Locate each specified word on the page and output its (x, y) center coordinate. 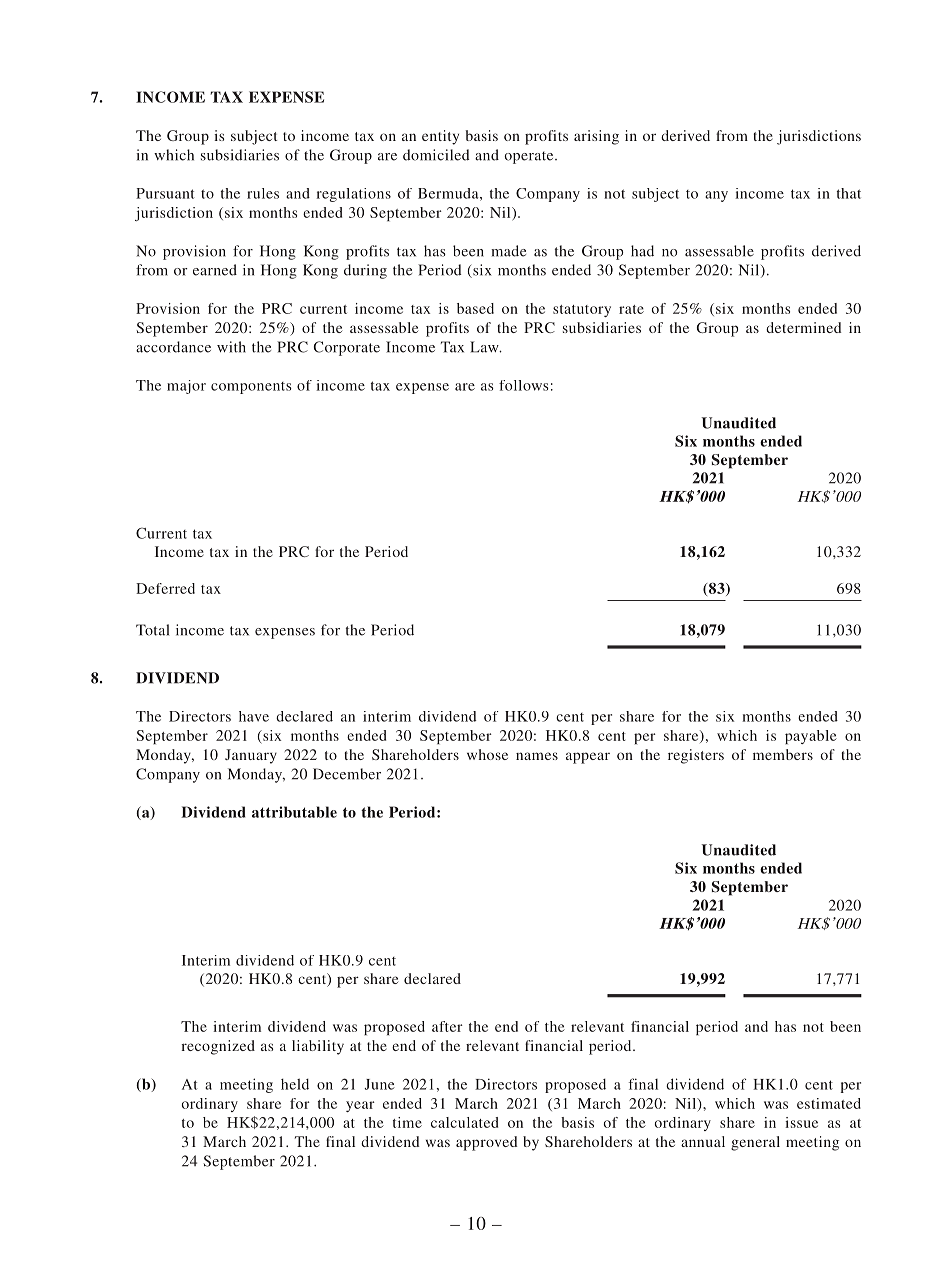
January (251, 756)
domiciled (436, 155)
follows (524, 385)
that (849, 193)
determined (804, 327)
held (295, 1084)
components (251, 388)
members (783, 754)
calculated (464, 1122)
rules (263, 193)
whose (487, 754)
